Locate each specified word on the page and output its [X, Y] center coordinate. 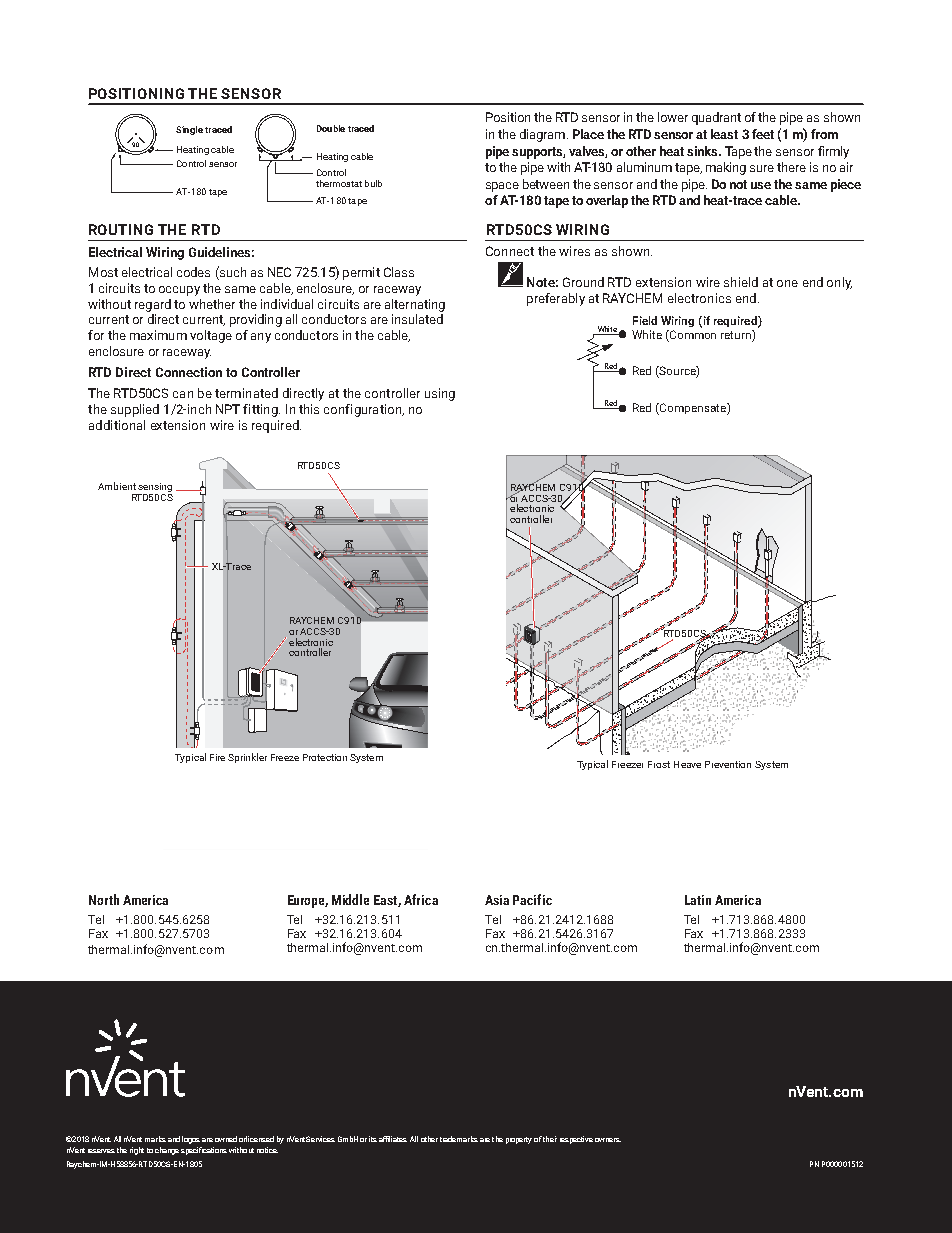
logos [191, 1140]
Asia [497, 900]
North [104, 899]
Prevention [728, 764]
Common [692, 336]
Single [189, 130]
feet [763, 134]
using [440, 394]
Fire [217, 757]
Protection [325, 757]
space [502, 187]
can [183, 394]
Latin [698, 900]
